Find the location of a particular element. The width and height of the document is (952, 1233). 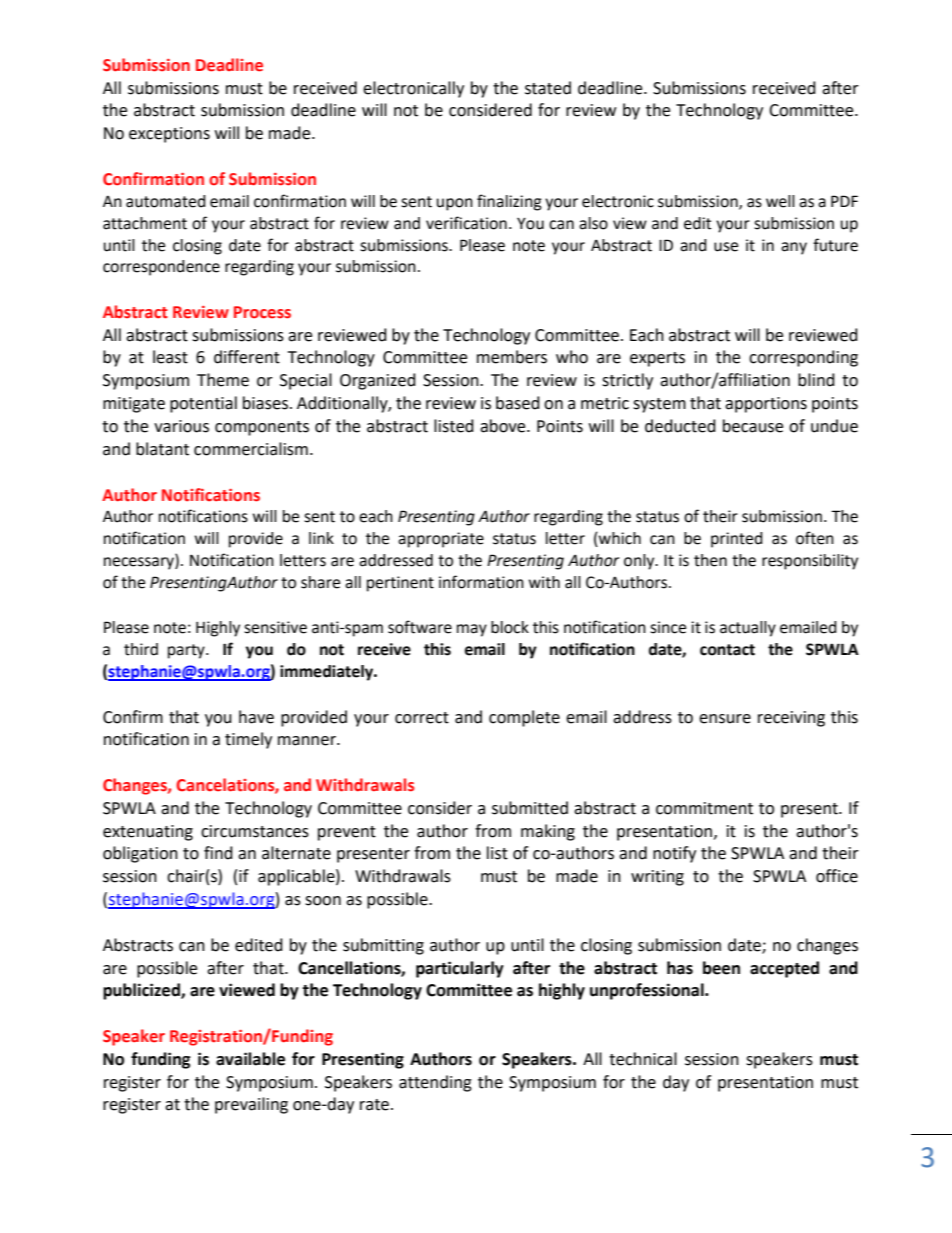

making is located at coordinates (548, 832).
